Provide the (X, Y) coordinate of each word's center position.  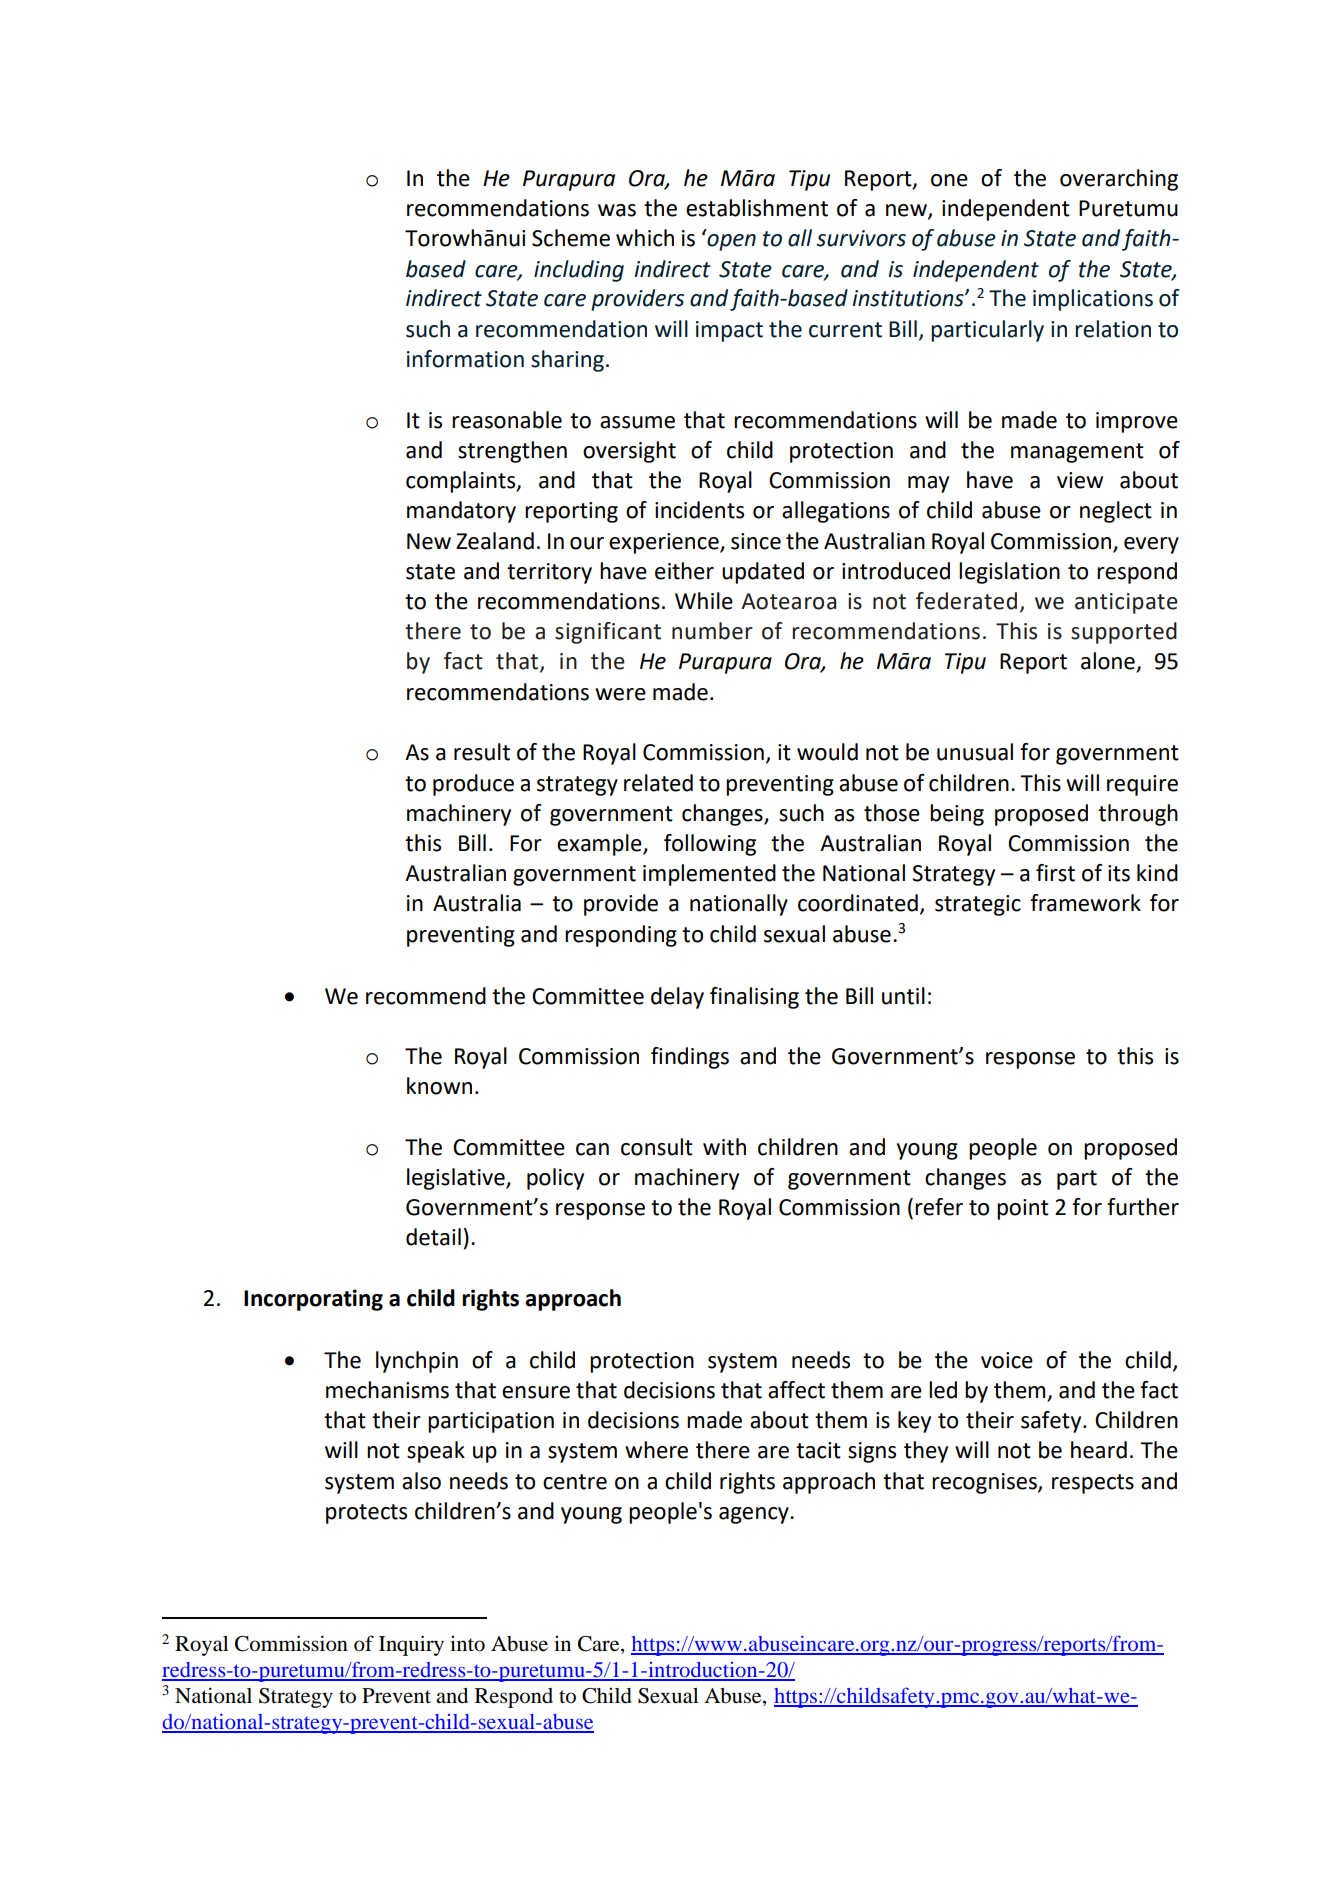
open (731, 242)
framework (1085, 903)
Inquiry (411, 1645)
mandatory (461, 512)
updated (763, 573)
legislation (1009, 573)
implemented (709, 875)
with (724, 1147)
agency (755, 1515)
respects (1093, 1484)
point (1023, 1209)
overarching (1119, 180)
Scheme (571, 238)
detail (433, 1237)
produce (473, 785)
